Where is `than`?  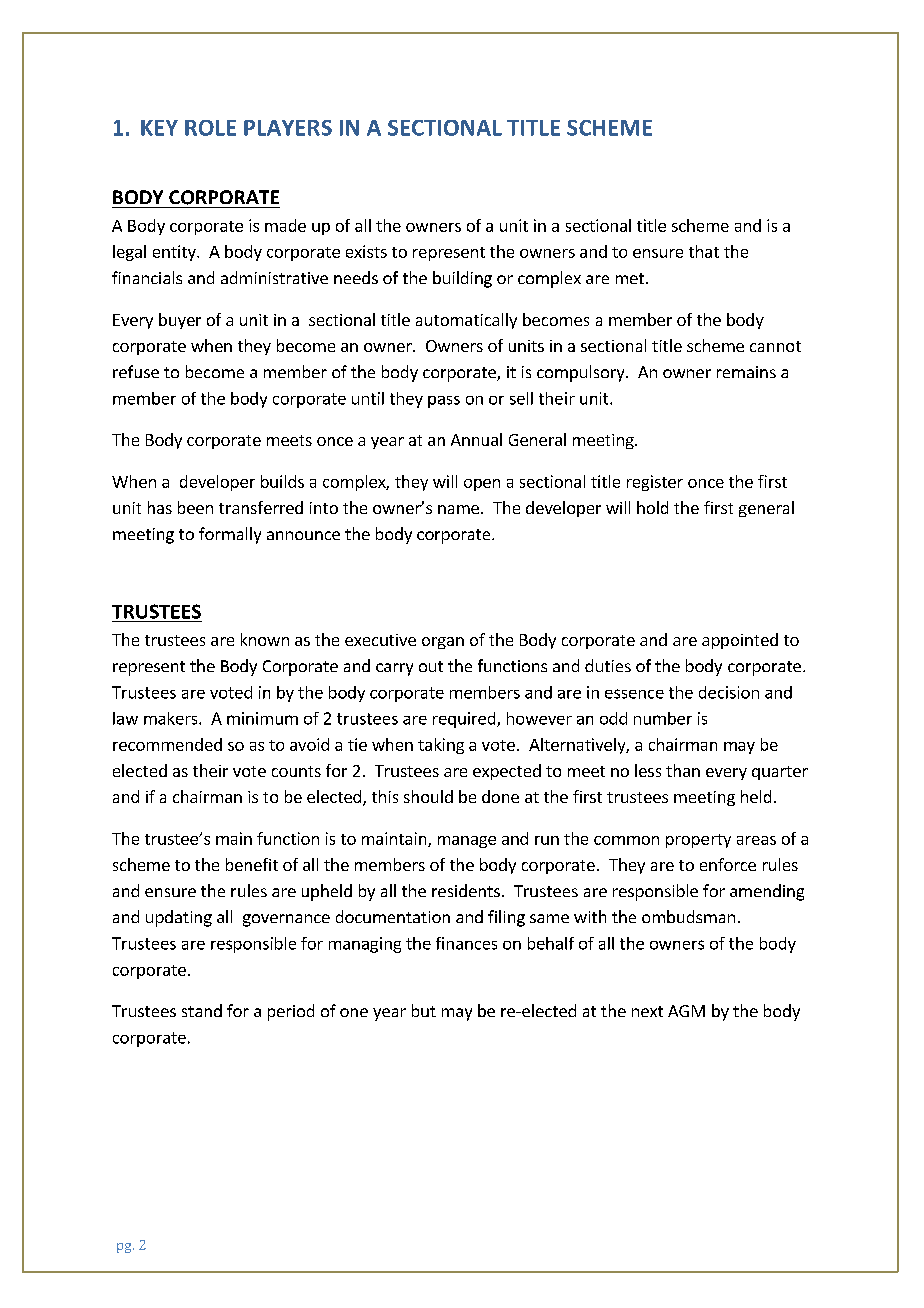 than is located at coordinates (683, 770).
